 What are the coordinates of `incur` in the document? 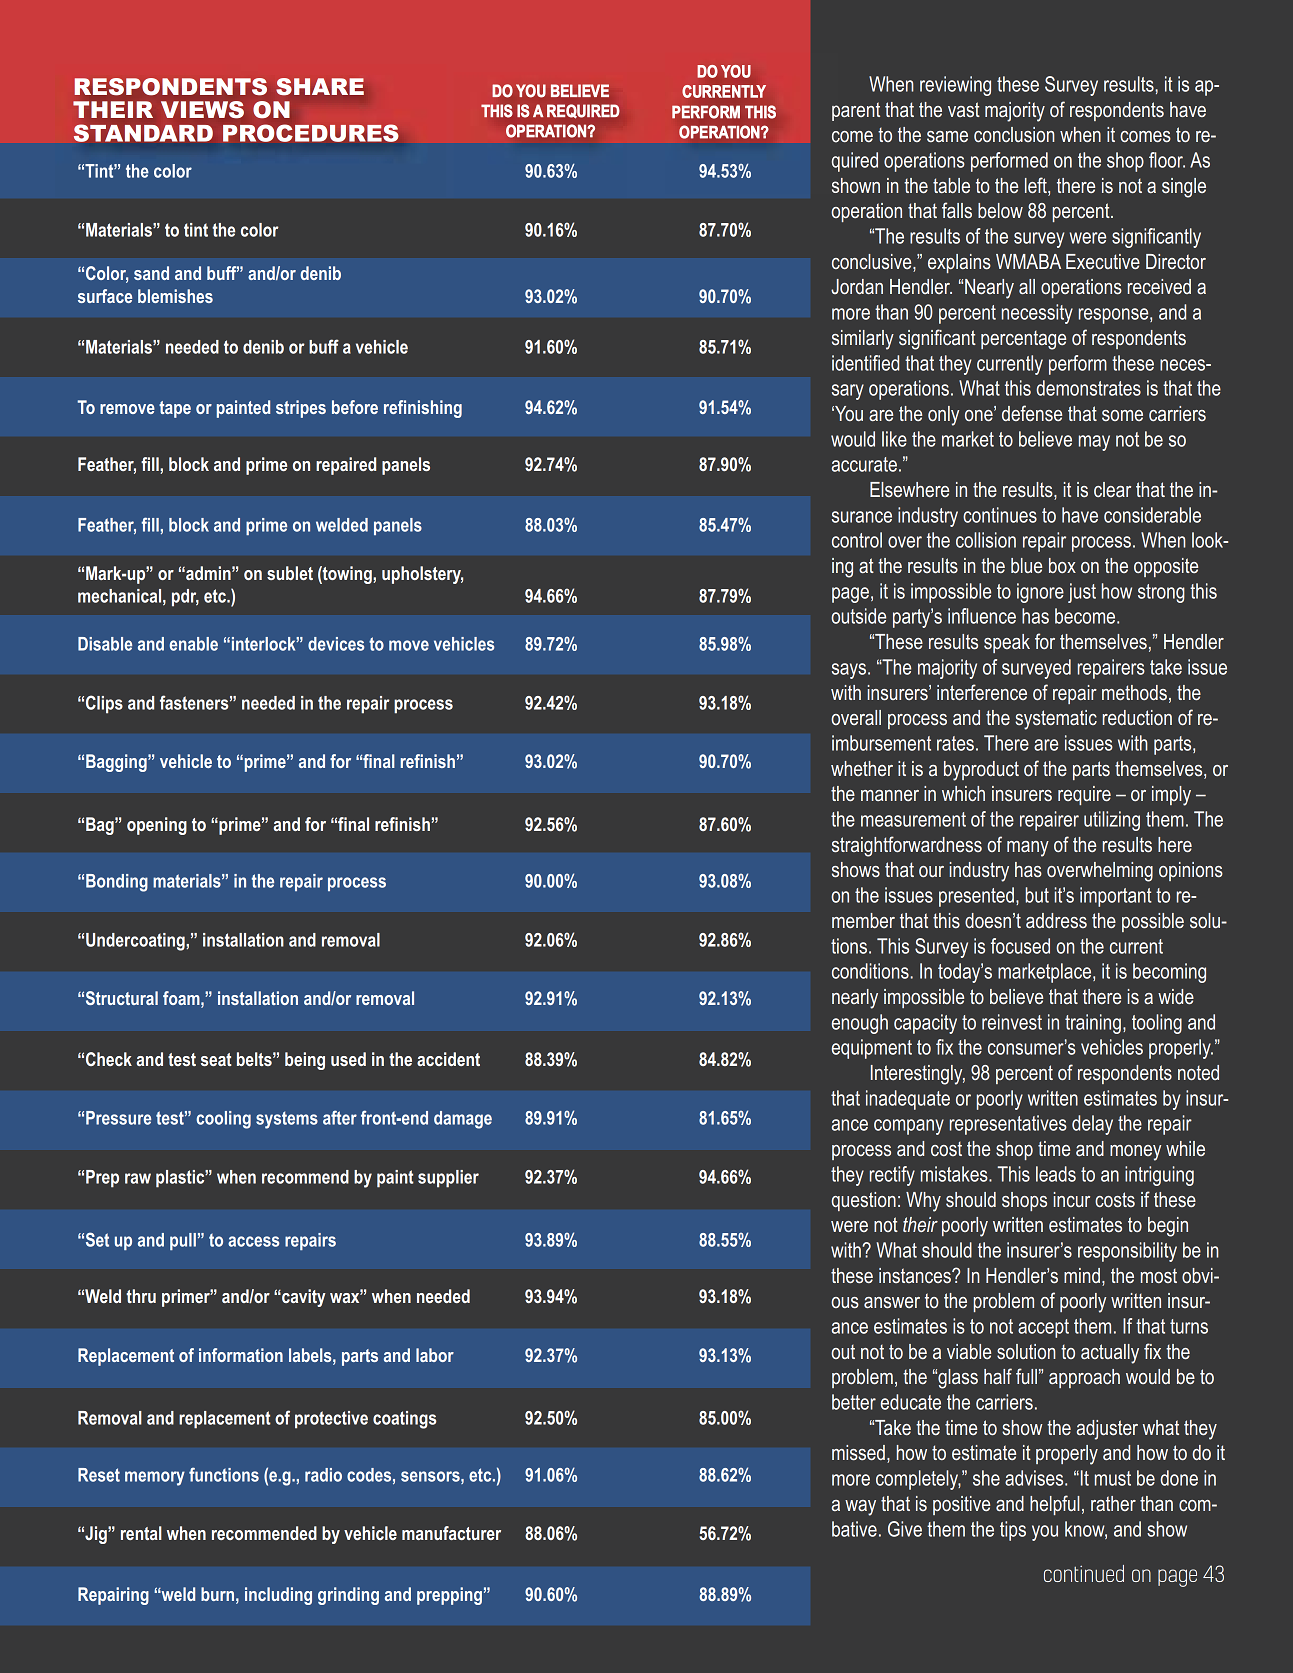 It's located at (1072, 1199).
